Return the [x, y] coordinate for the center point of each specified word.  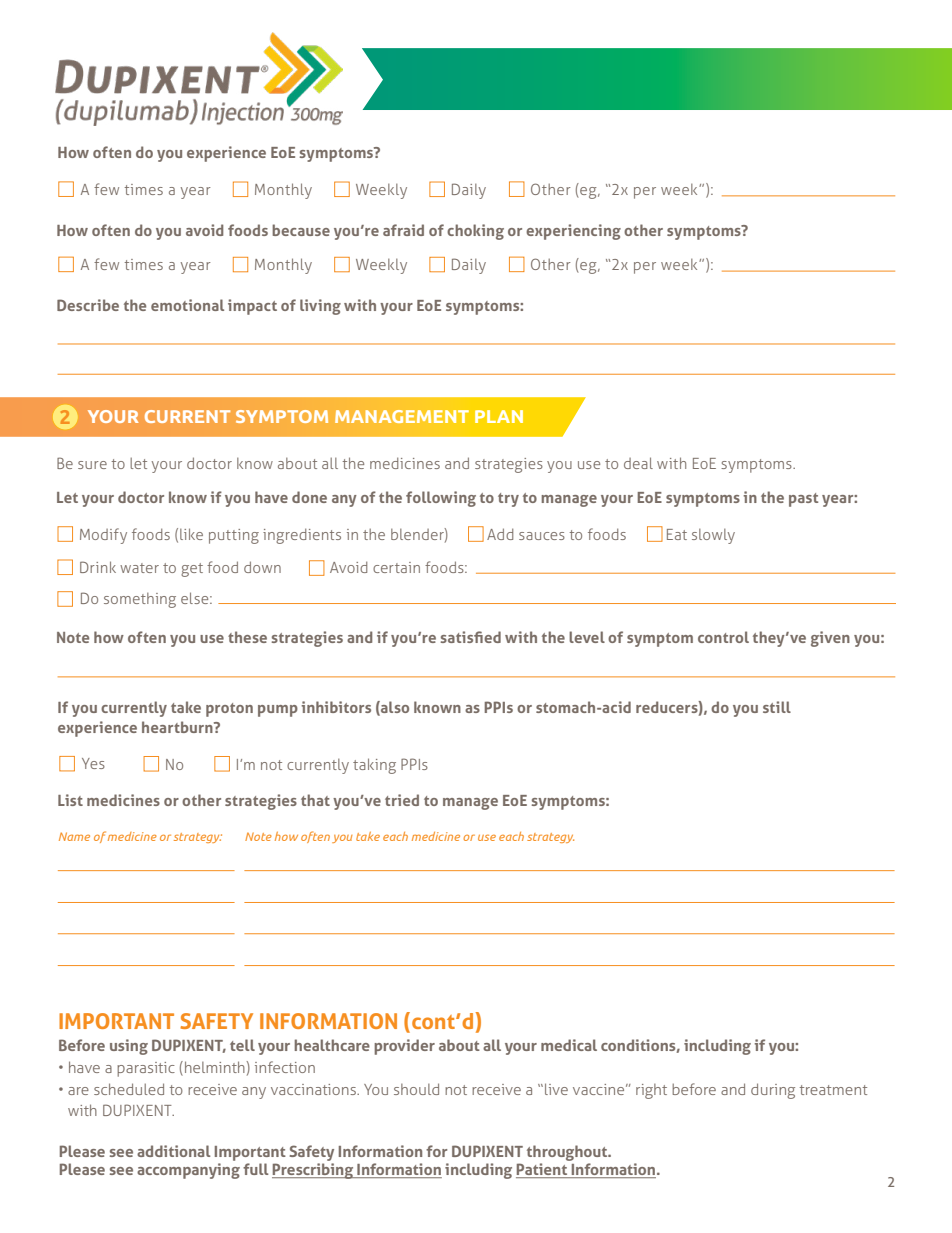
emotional [187, 305]
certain [396, 567]
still [777, 707]
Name [74, 836]
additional [174, 1151]
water [139, 568]
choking [475, 232]
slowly [713, 536]
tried [402, 800]
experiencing [573, 232]
